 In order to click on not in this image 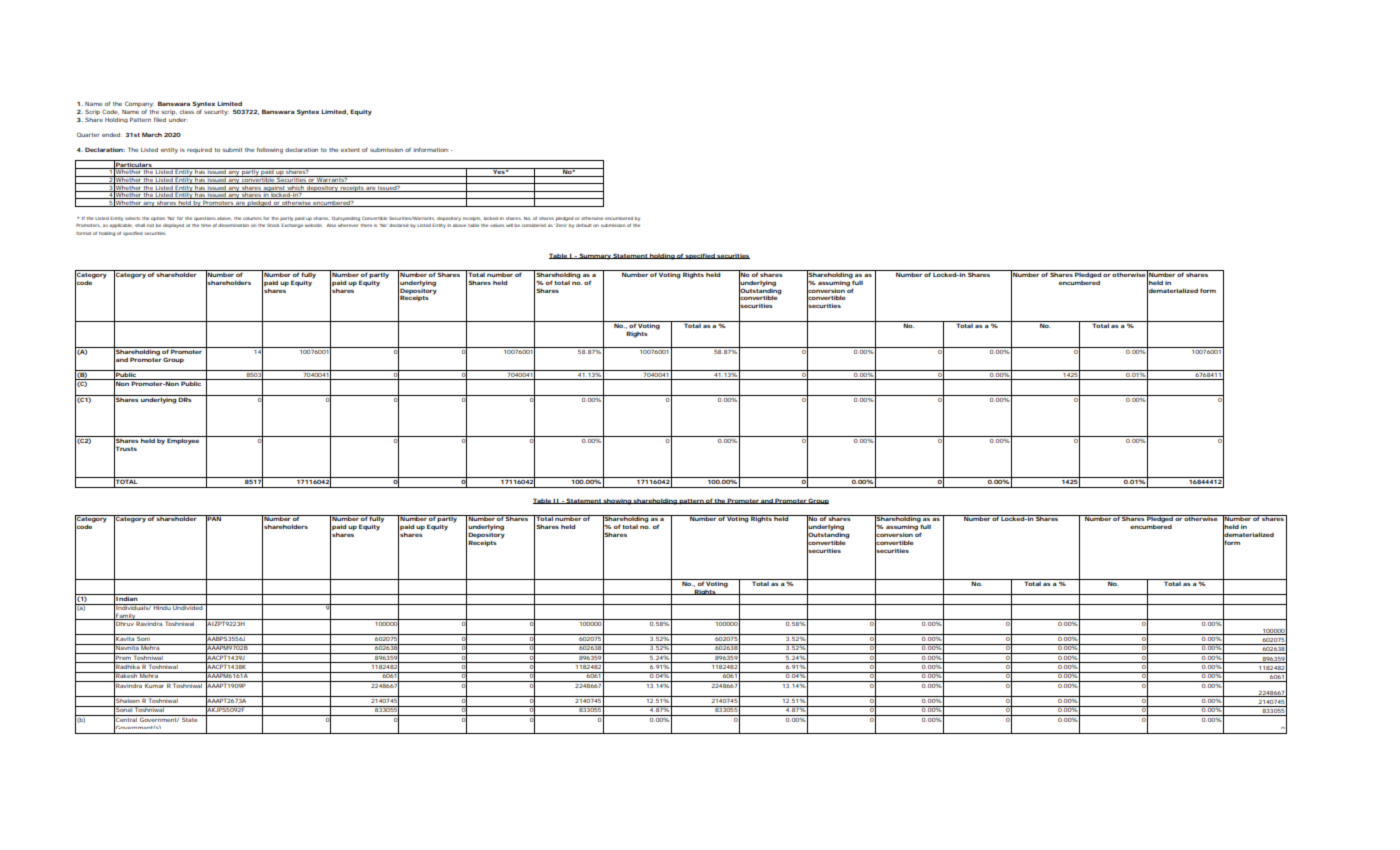, I will do `click(150, 225)`.
